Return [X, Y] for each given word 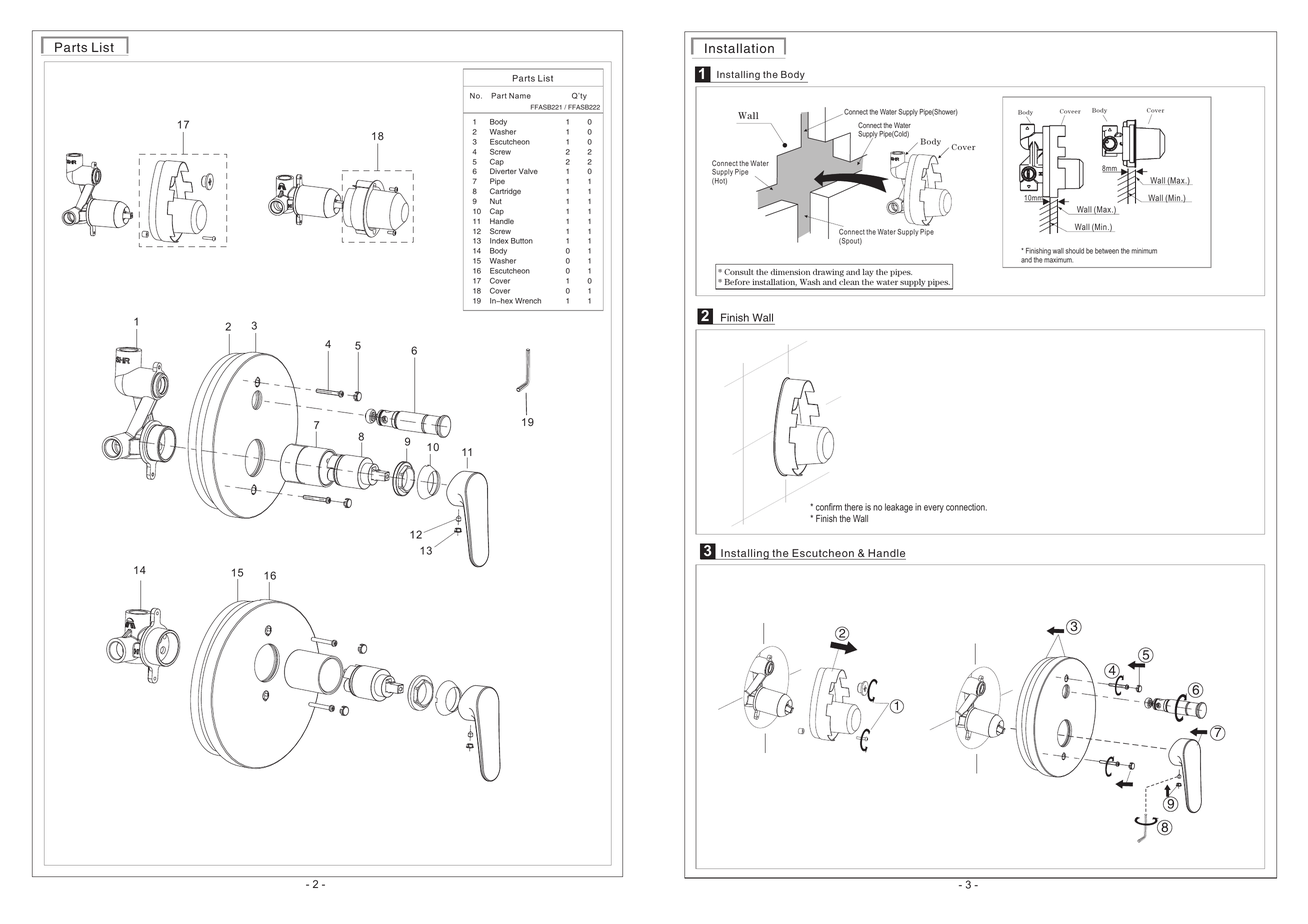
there [854, 507]
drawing [828, 273]
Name [520, 96]
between [1107, 251]
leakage [899, 508]
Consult [739, 272]
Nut [496, 201]
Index [499, 241]
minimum [1144, 251]
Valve [528, 171]
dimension [790, 272]
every [934, 509]
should [1074, 251]
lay [868, 273]
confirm [829, 507]
